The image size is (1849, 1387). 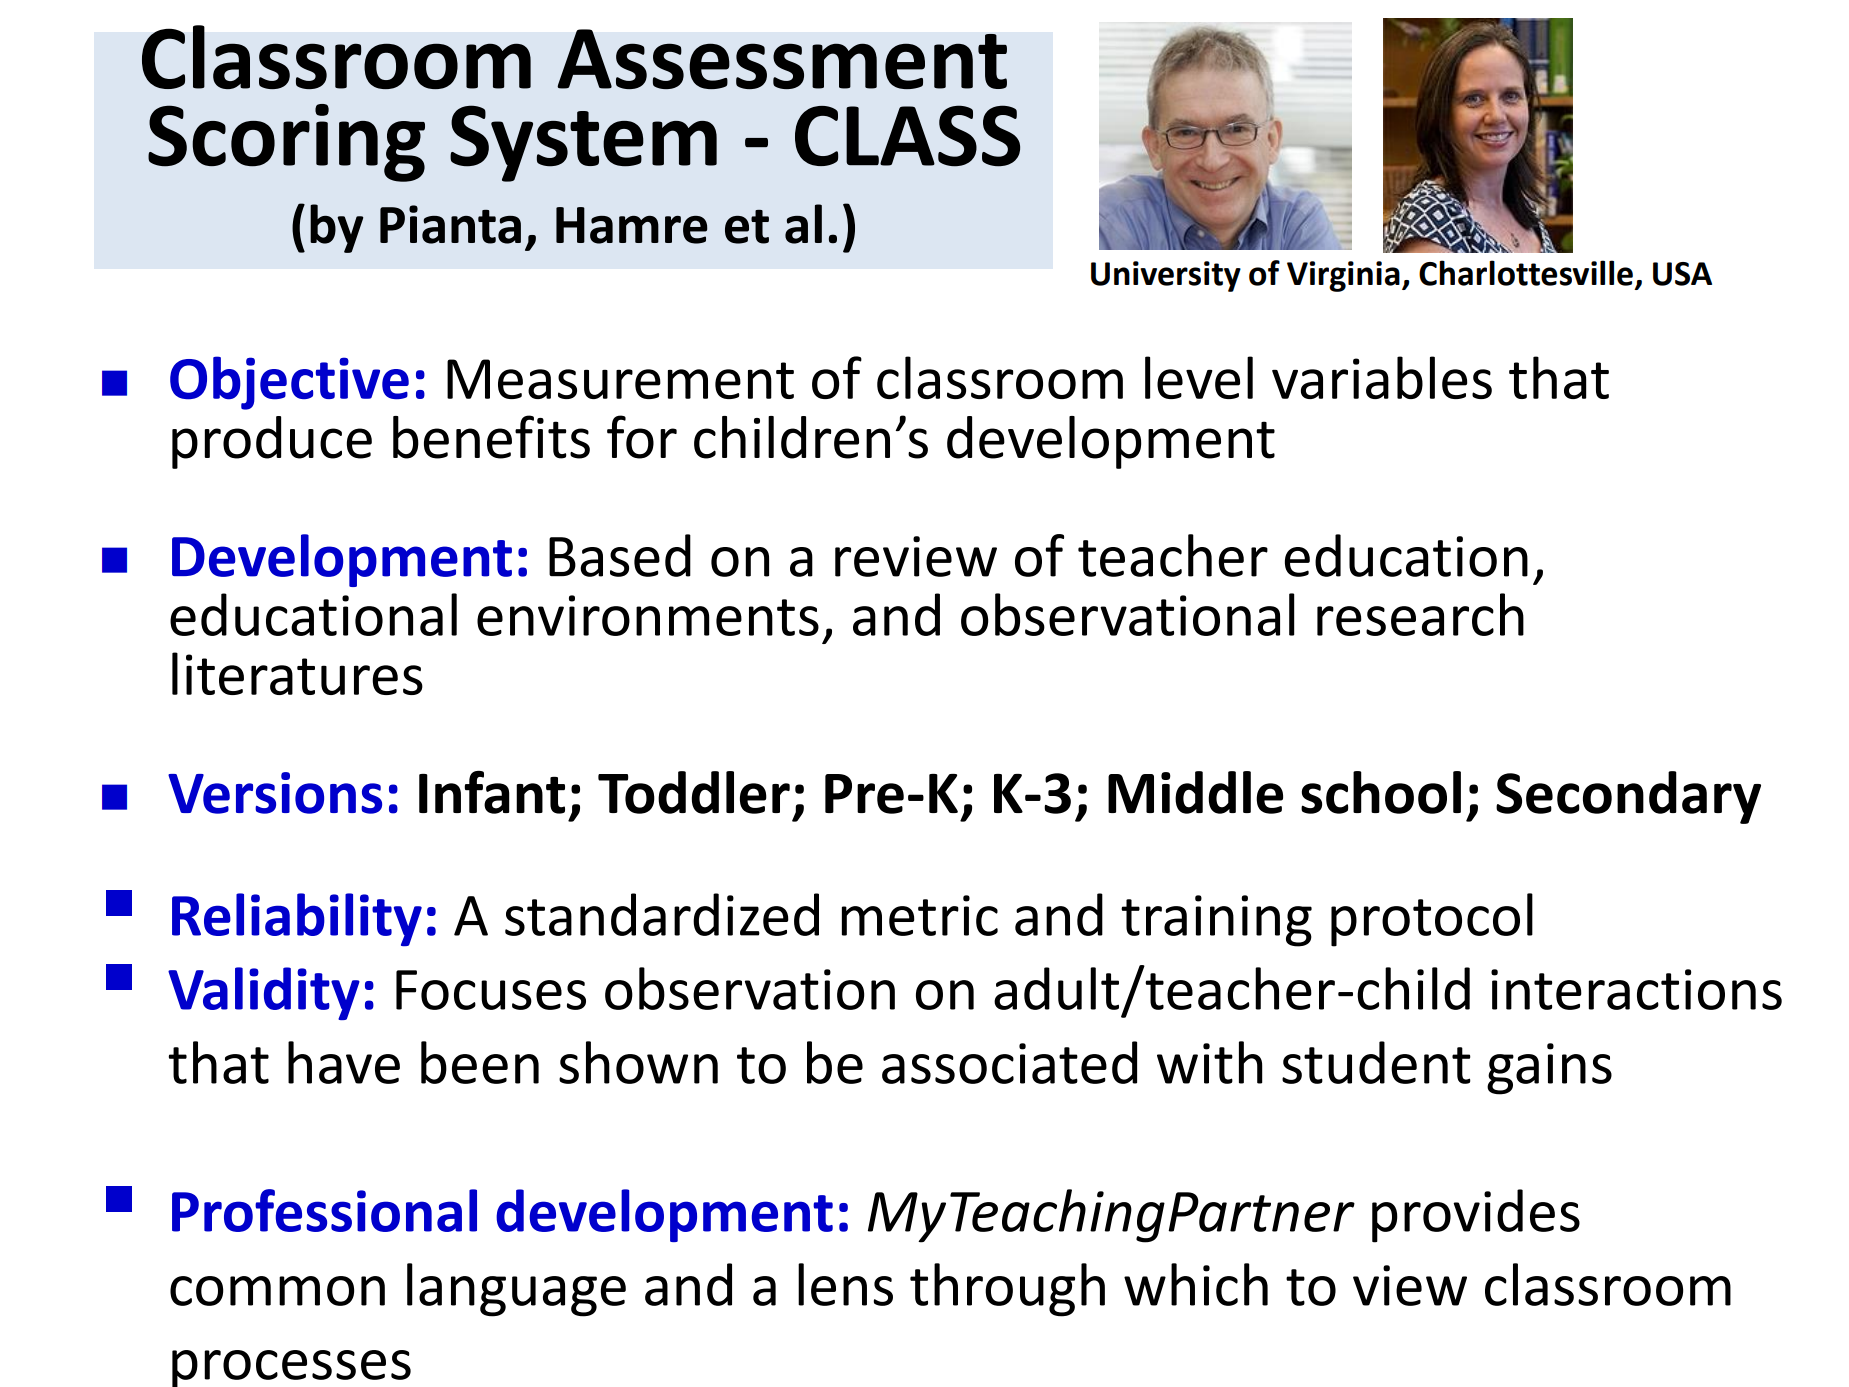 What do you see at coordinates (286, 143) in the screenshot?
I see `Scoring` at bounding box center [286, 143].
